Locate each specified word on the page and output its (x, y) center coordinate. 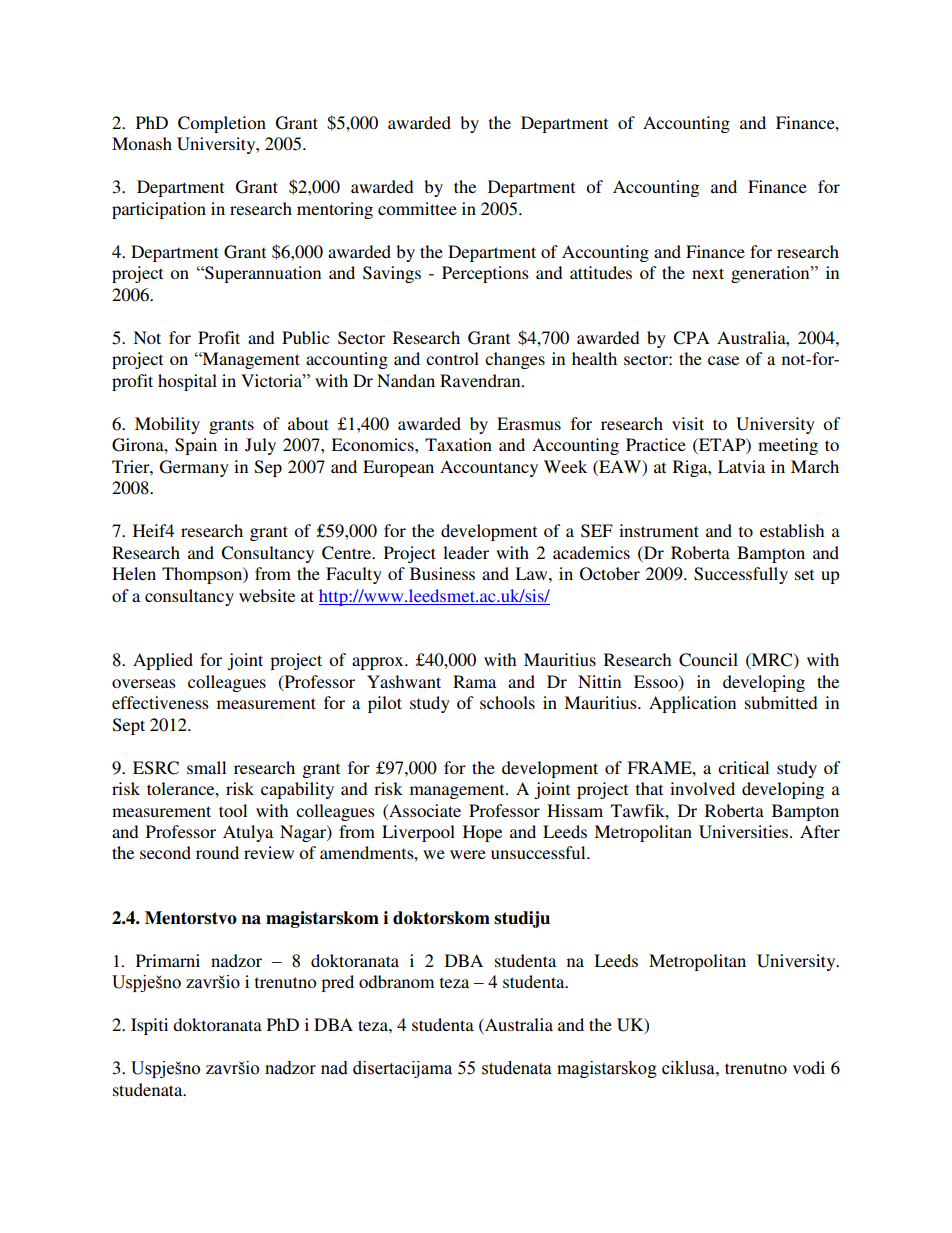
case (723, 360)
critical (743, 767)
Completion (222, 124)
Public (305, 337)
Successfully (741, 575)
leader (466, 552)
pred (337, 983)
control (452, 358)
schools (507, 702)
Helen (134, 573)
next (708, 273)
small (206, 767)
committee (417, 208)
